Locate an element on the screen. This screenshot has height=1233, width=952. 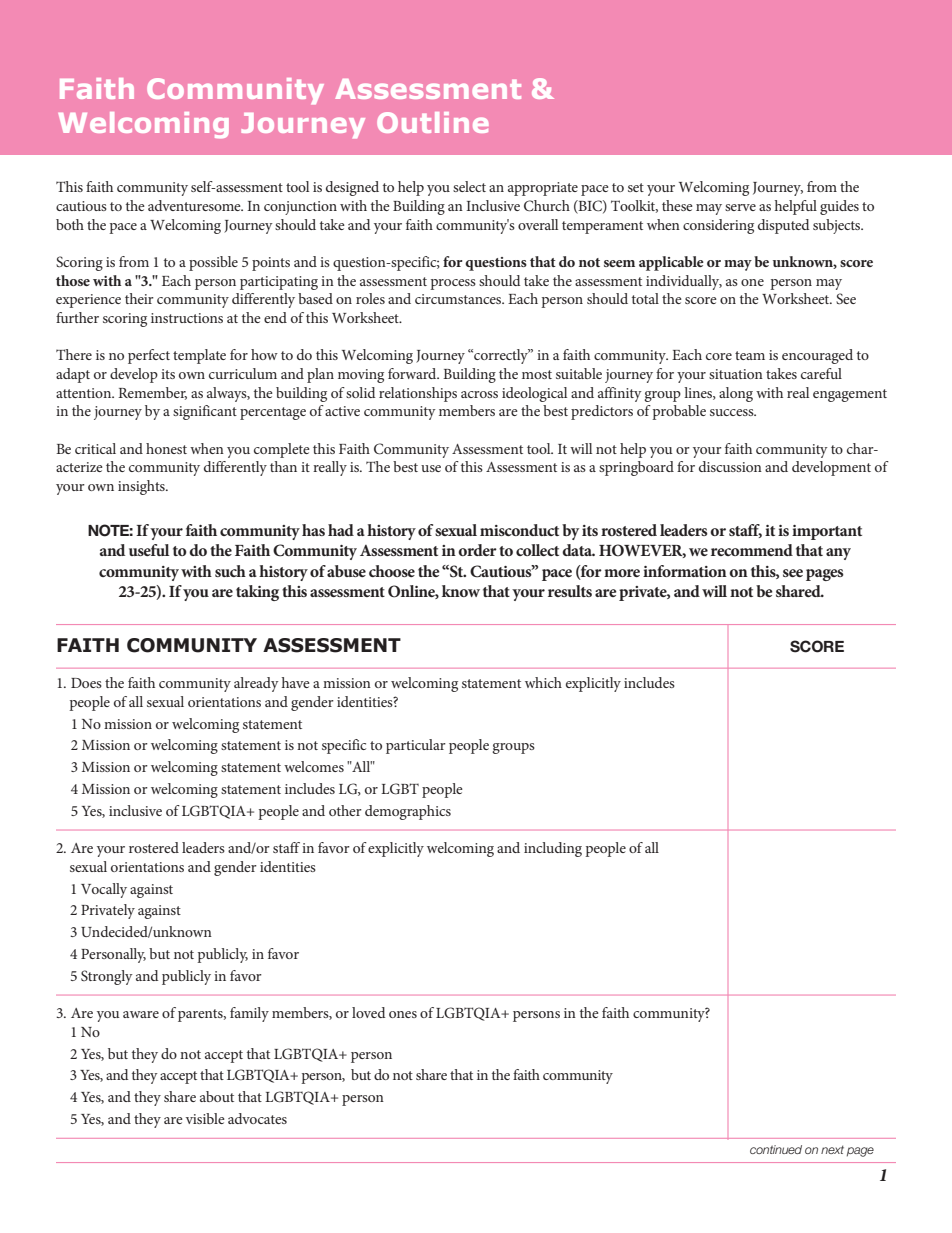
serve is located at coordinates (740, 207).
